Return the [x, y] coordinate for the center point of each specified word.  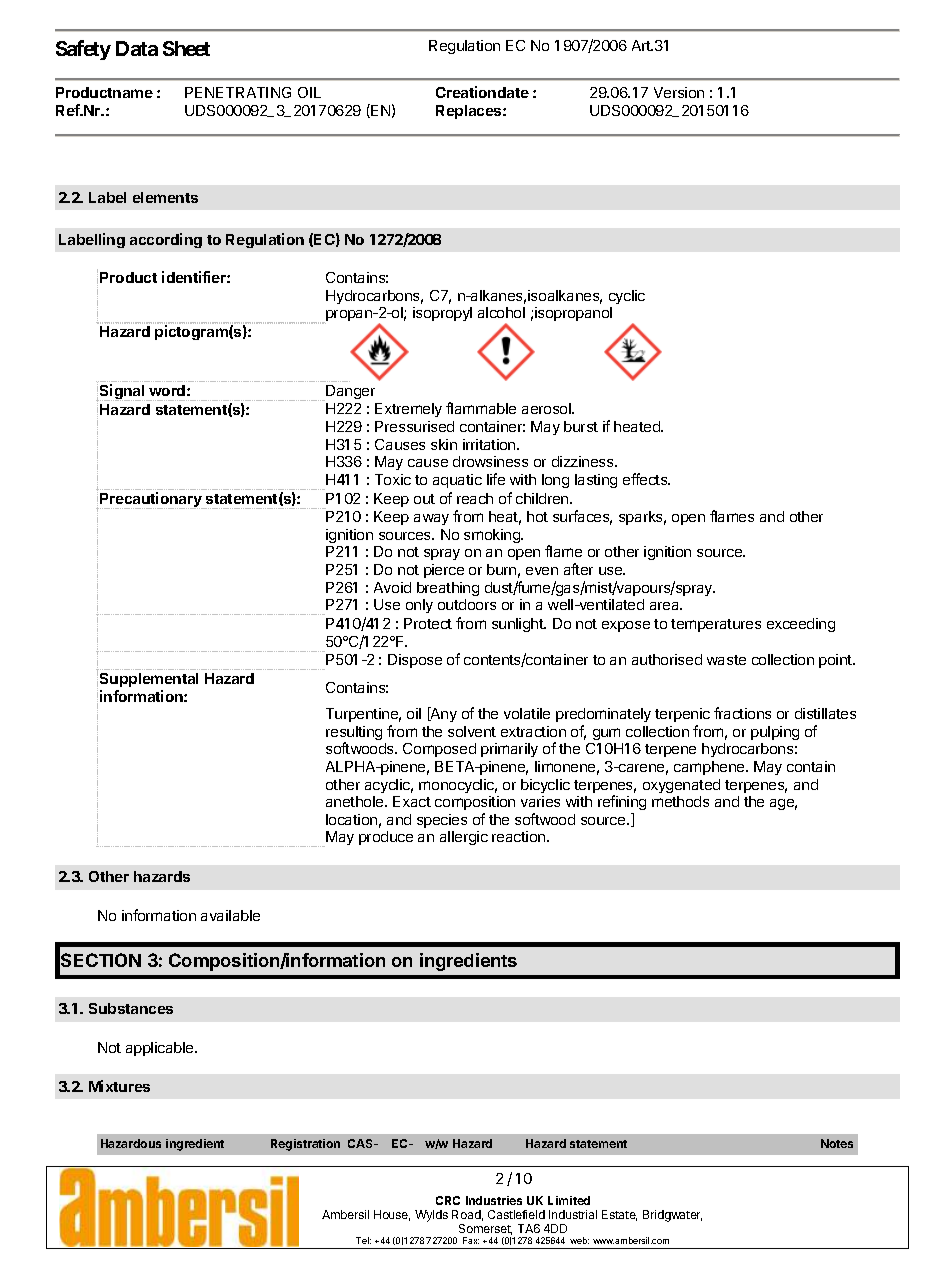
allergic [464, 838]
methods [680, 801]
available [230, 915]
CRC [448, 1200]
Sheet [186, 48]
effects [646, 479]
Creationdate [482, 92]
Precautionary [151, 500]
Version [679, 92]
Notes [837, 1143]
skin [444, 444]
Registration [305, 1145]
